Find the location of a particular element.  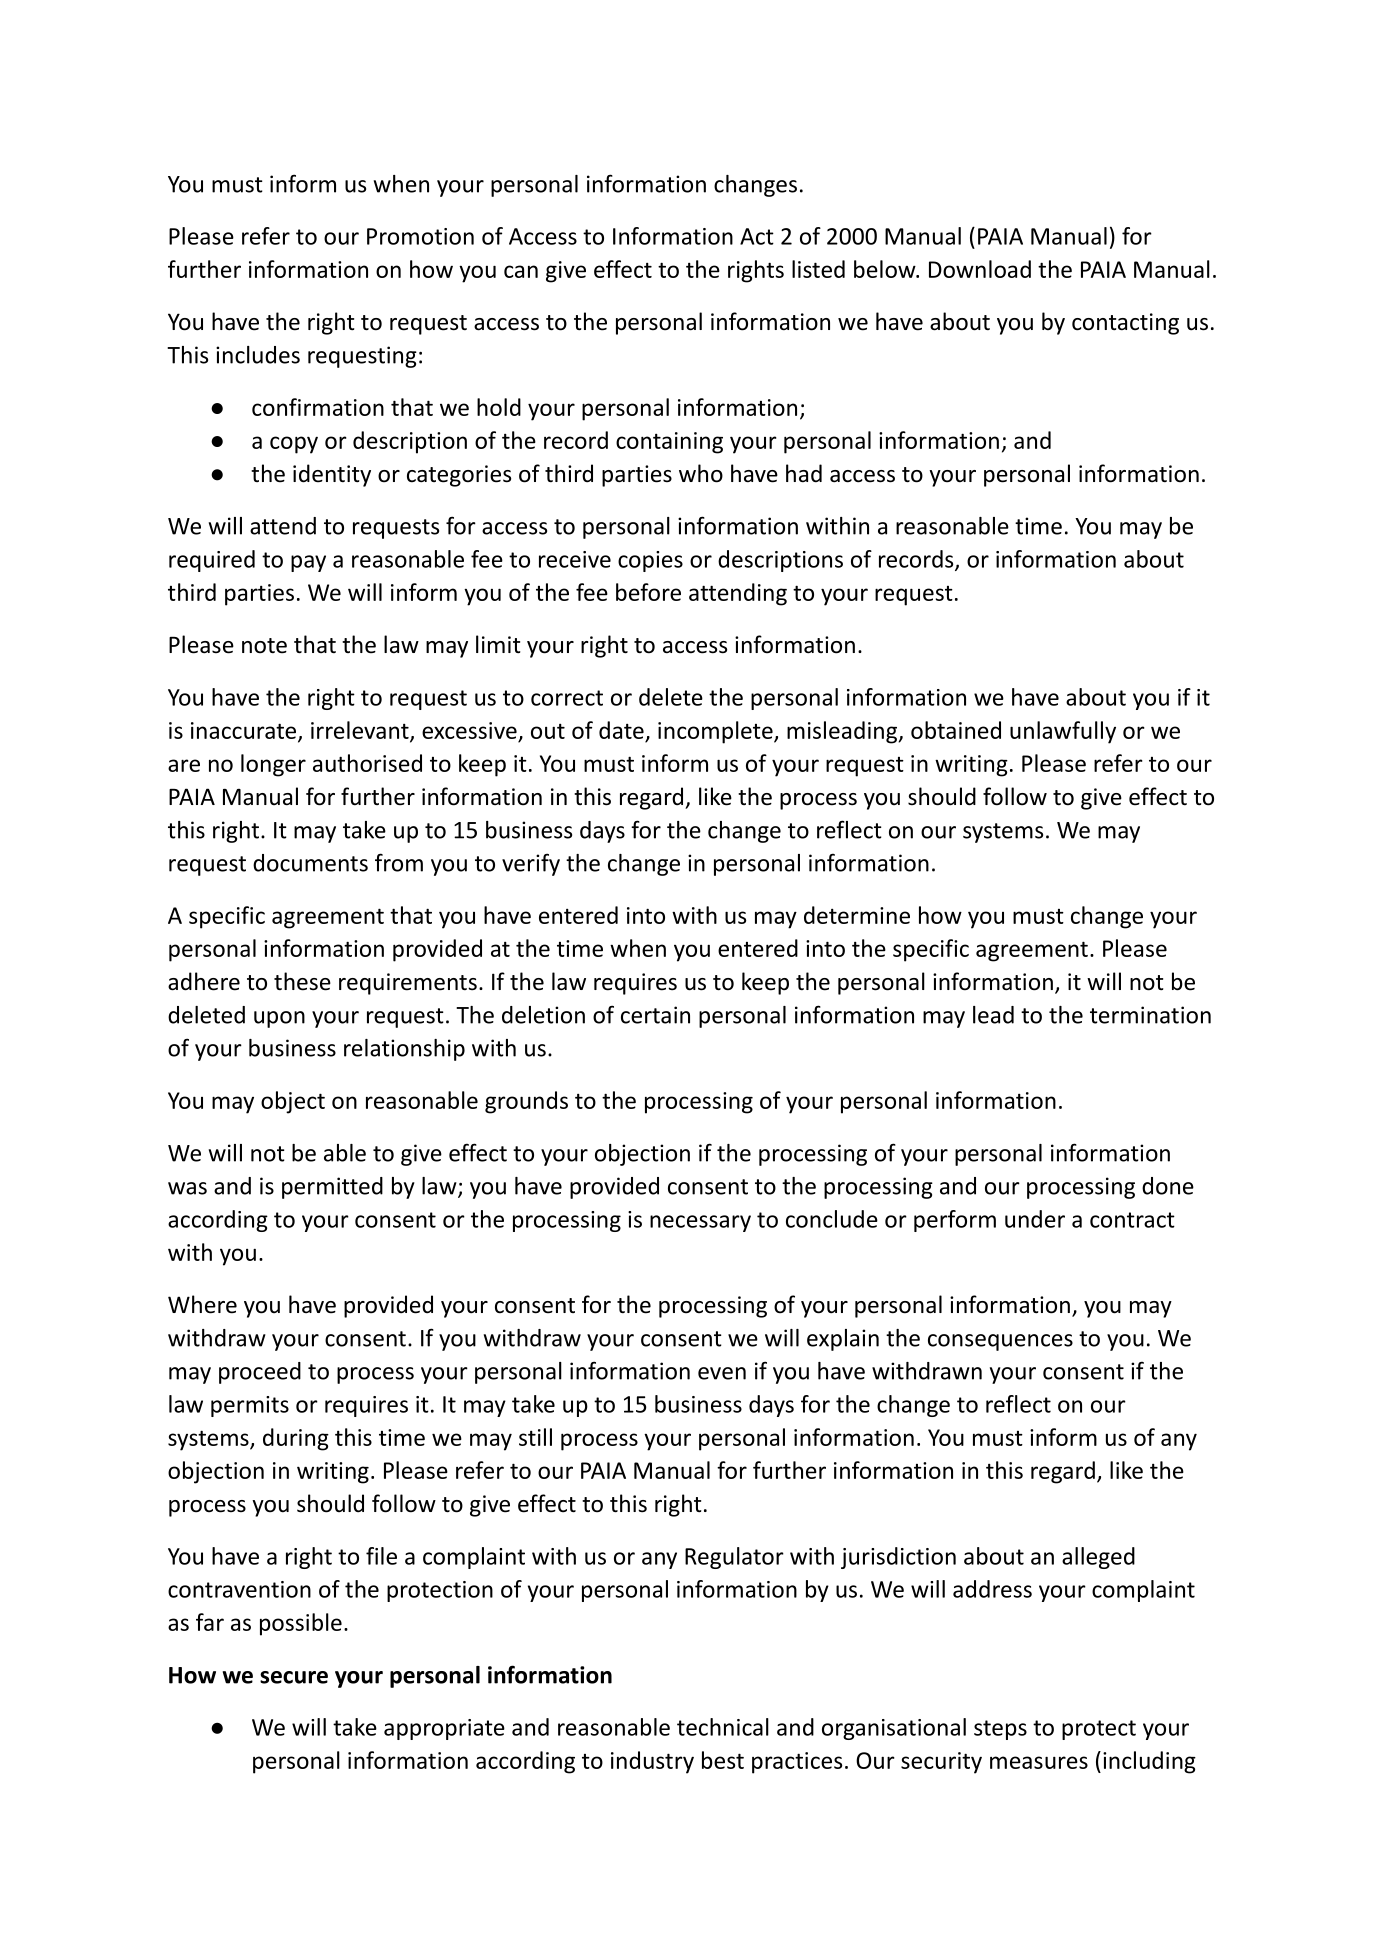

secure is located at coordinates (294, 1677).
